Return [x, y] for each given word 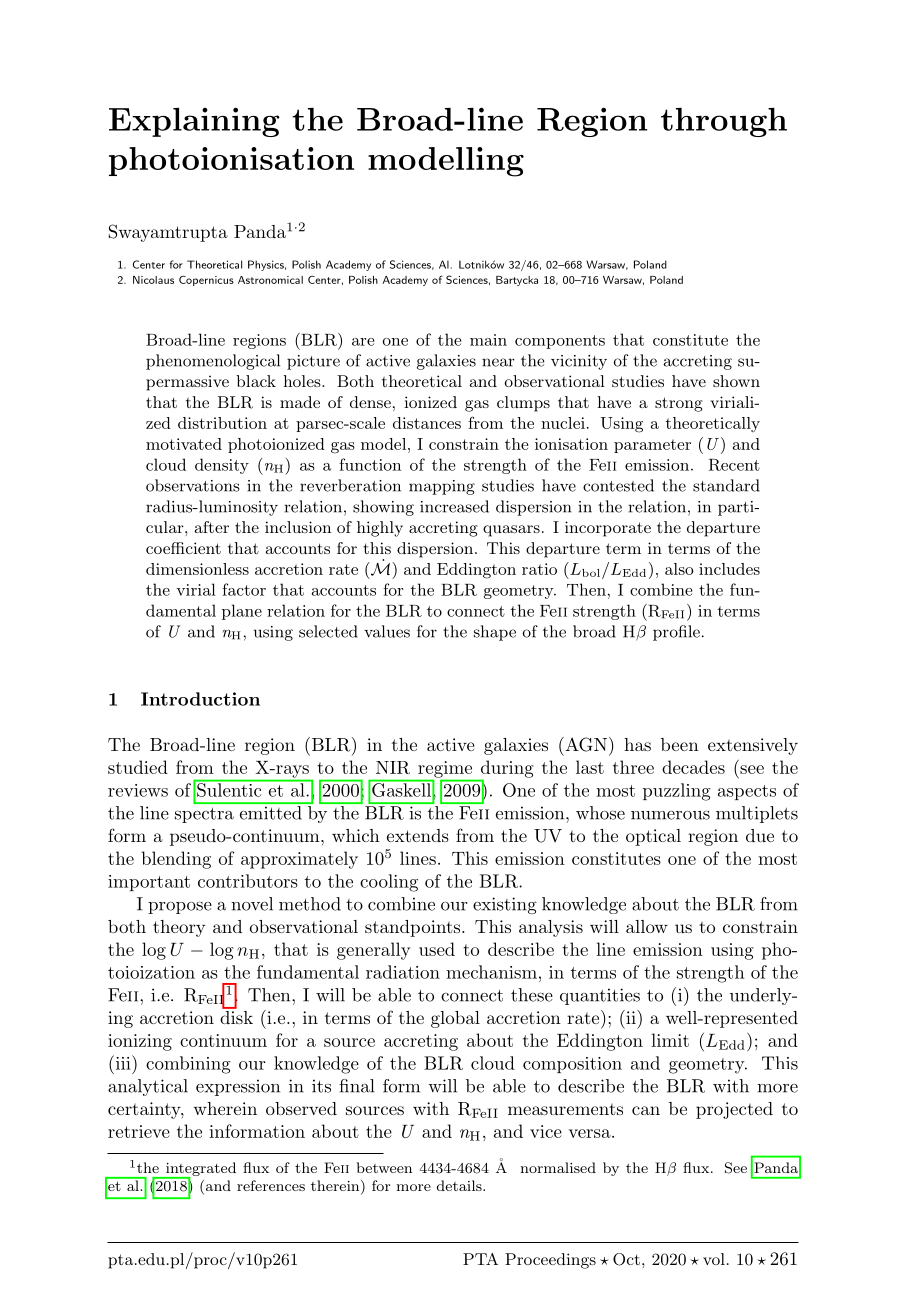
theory [179, 928]
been [680, 744]
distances [427, 423]
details [460, 1185]
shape [495, 633]
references [271, 1185]
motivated [184, 444]
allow [647, 926]
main [488, 340]
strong [679, 404]
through [724, 122]
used [437, 949]
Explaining [194, 122]
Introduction [200, 699]
